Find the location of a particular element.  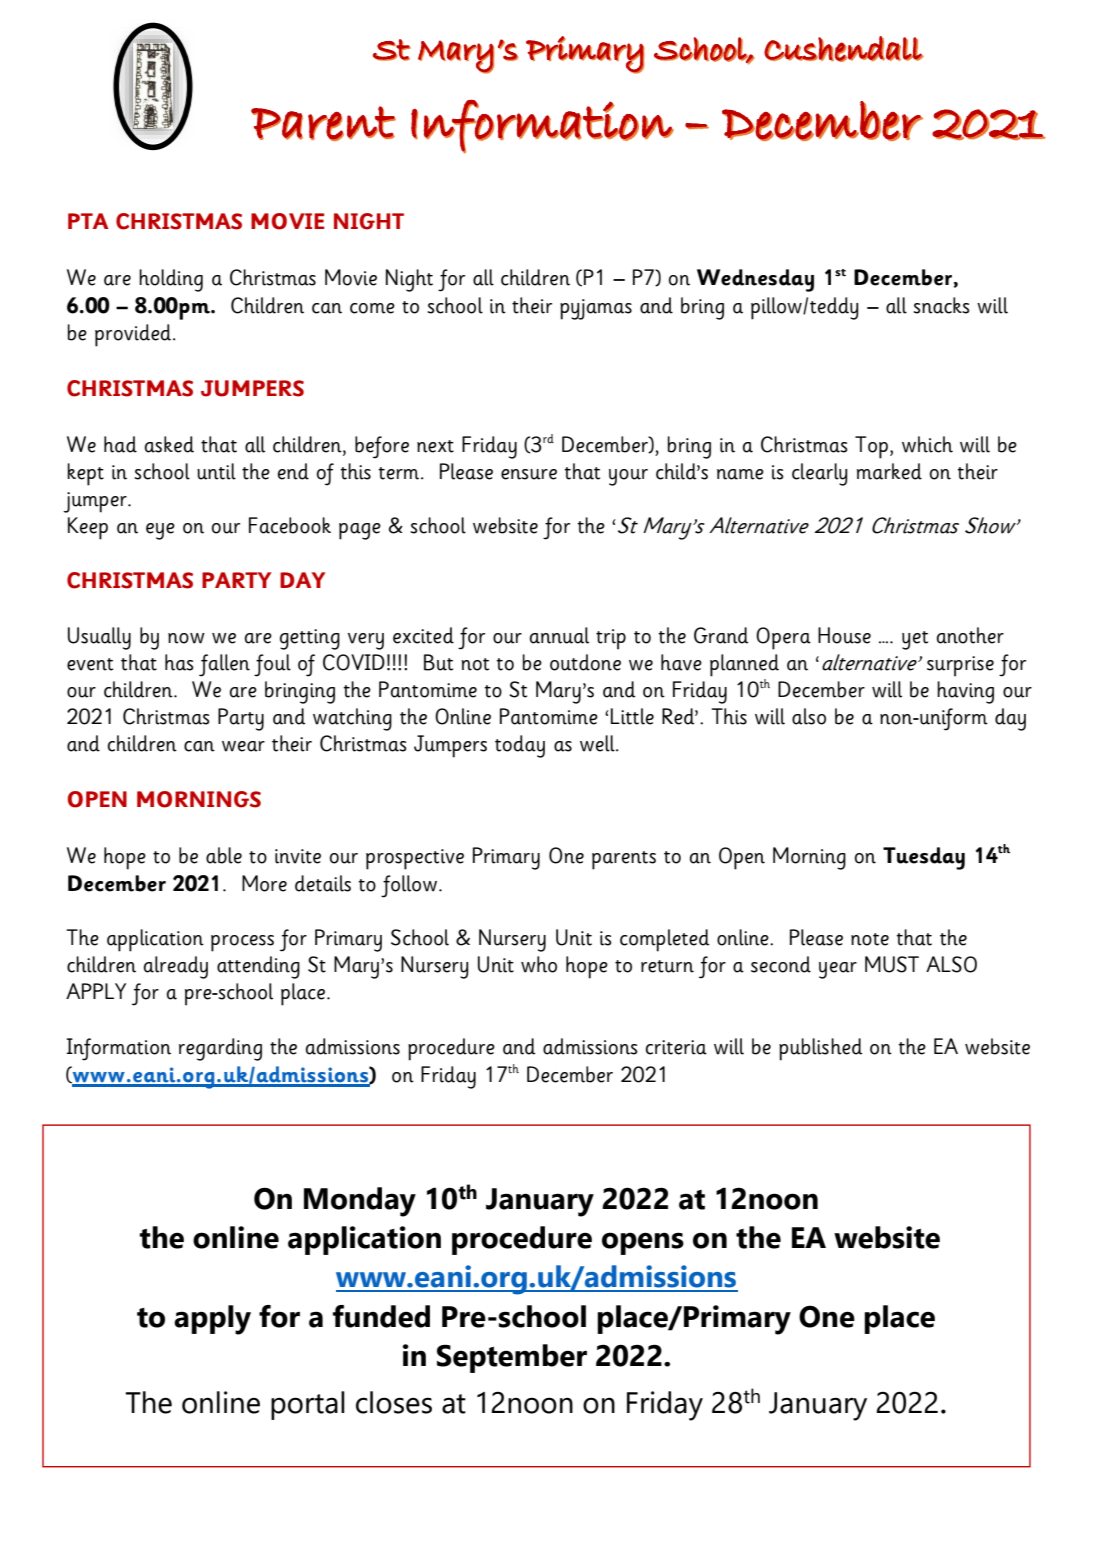

September is located at coordinates (512, 1358).
